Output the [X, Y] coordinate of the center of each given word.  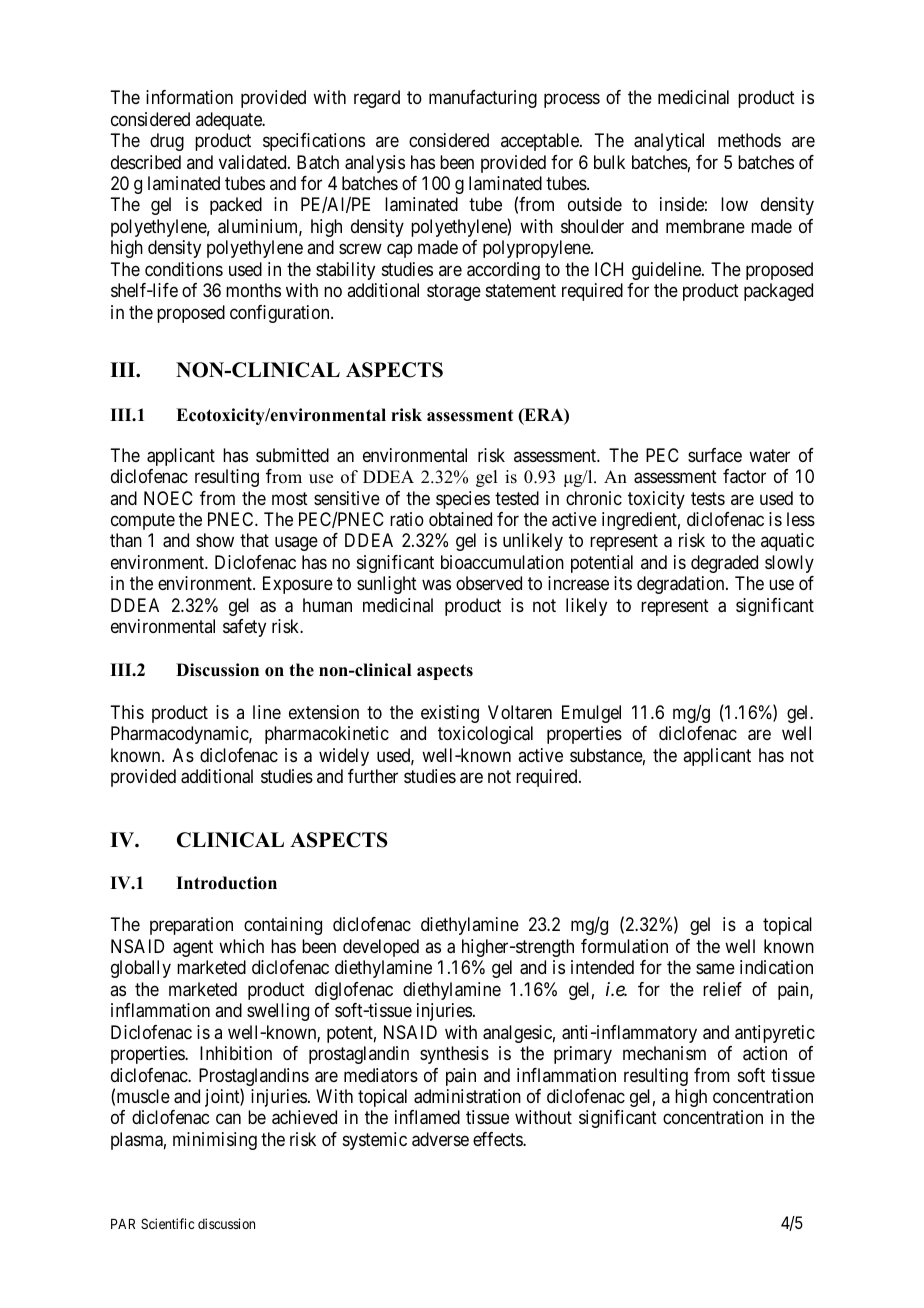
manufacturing [483, 99]
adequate [230, 121]
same [715, 969]
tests [708, 498]
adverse [440, 1139]
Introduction [226, 883]
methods [749, 140]
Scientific [167, 1223]
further [373, 776]
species [463, 500]
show [215, 540]
